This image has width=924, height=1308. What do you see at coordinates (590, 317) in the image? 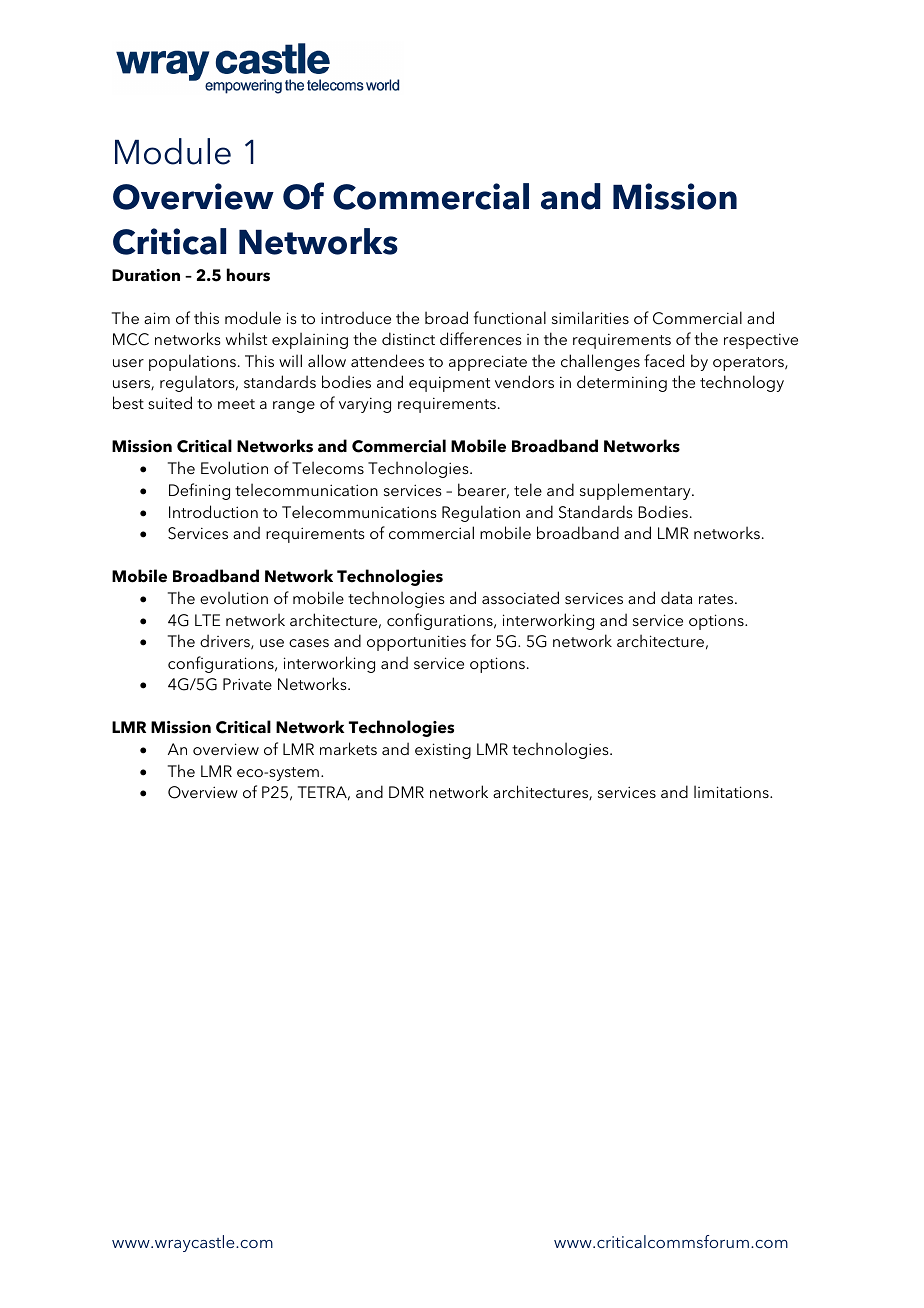
I see `similarities` at bounding box center [590, 317].
